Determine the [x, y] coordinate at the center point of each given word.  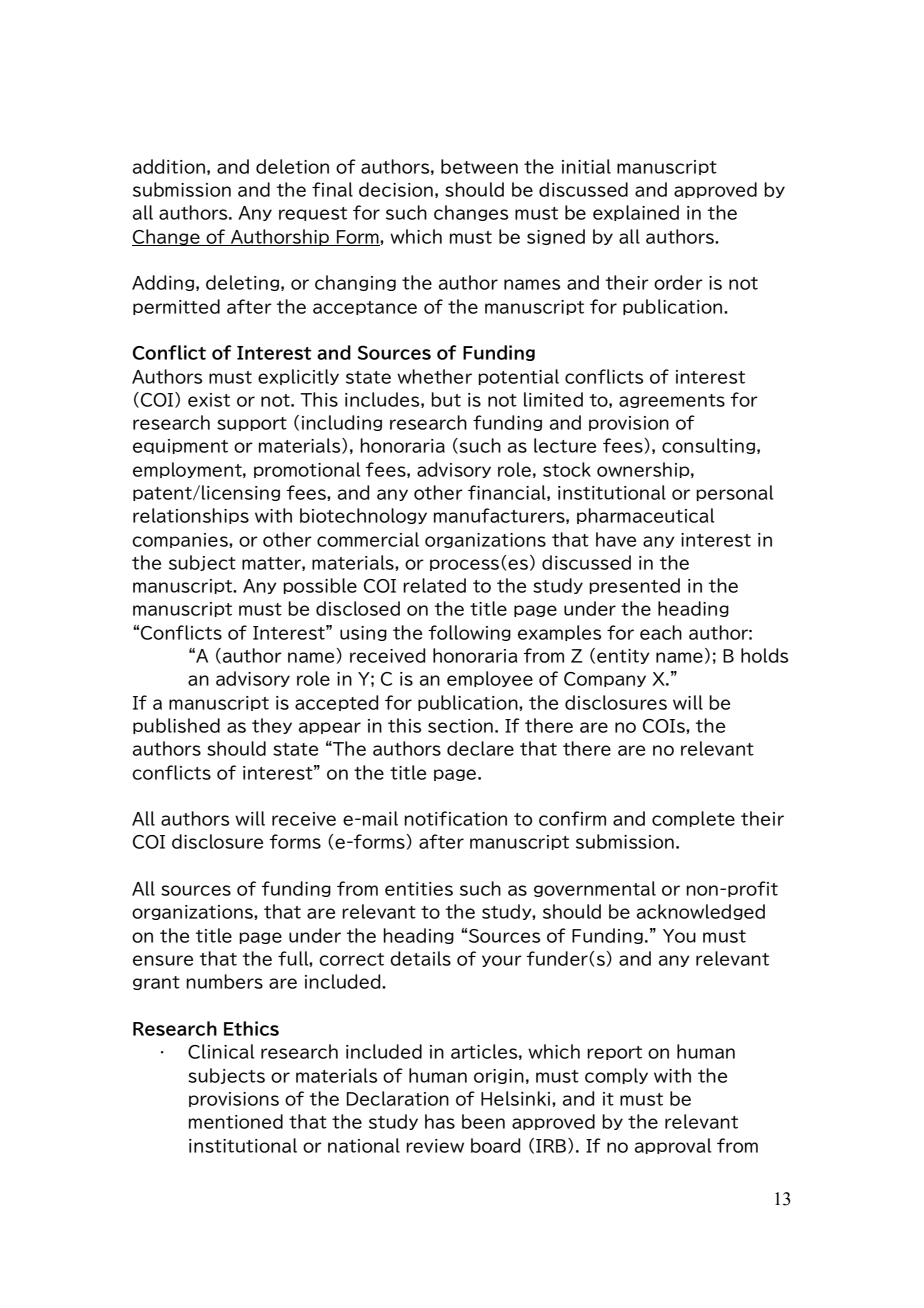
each [661, 632]
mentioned [236, 1121]
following [469, 633]
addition [169, 166]
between [479, 166]
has [440, 1121]
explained [636, 213]
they [272, 726]
